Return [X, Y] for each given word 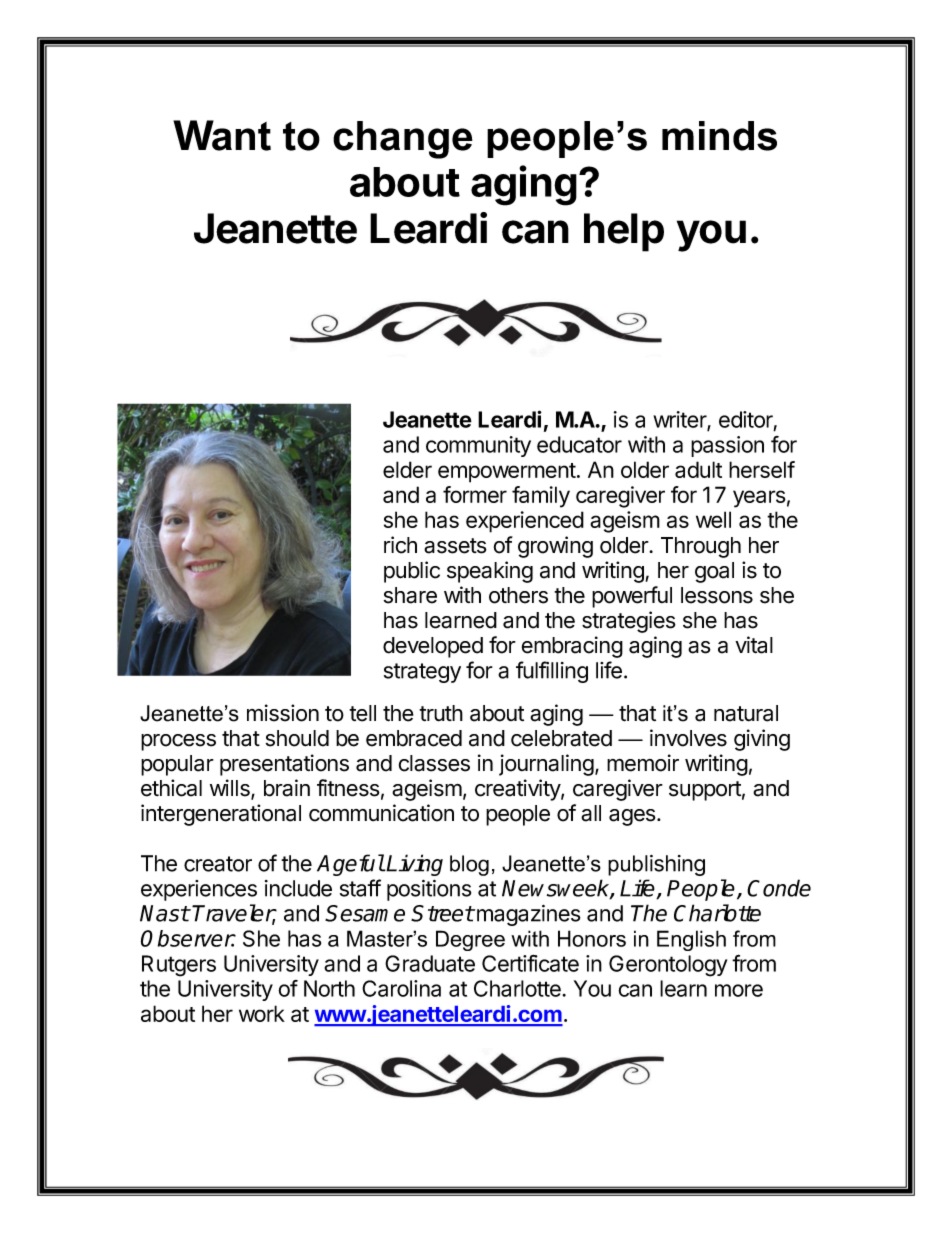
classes [434, 763]
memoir [643, 763]
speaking [490, 572]
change [403, 140]
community [478, 446]
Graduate [430, 963]
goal [714, 572]
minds [719, 136]
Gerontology [668, 966]
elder [407, 469]
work [262, 1013]
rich [400, 545]
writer [680, 420]
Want [222, 135]
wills [231, 789]
